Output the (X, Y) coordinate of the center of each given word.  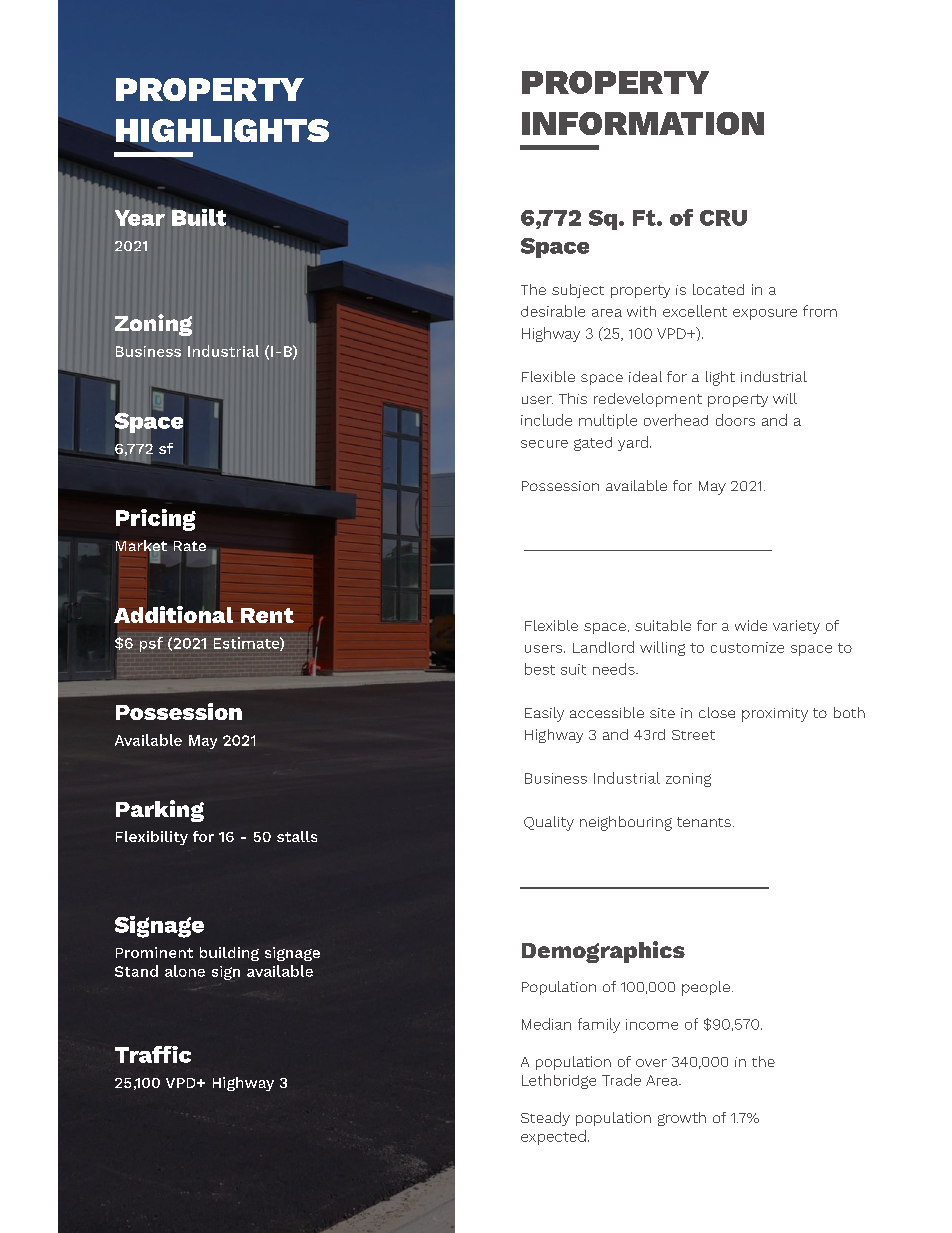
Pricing (156, 520)
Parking (160, 811)
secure (544, 444)
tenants (704, 822)
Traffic (153, 1054)
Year (140, 218)
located (718, 289)
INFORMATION (643, 123)
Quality (549, 823)
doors (735, 420)
